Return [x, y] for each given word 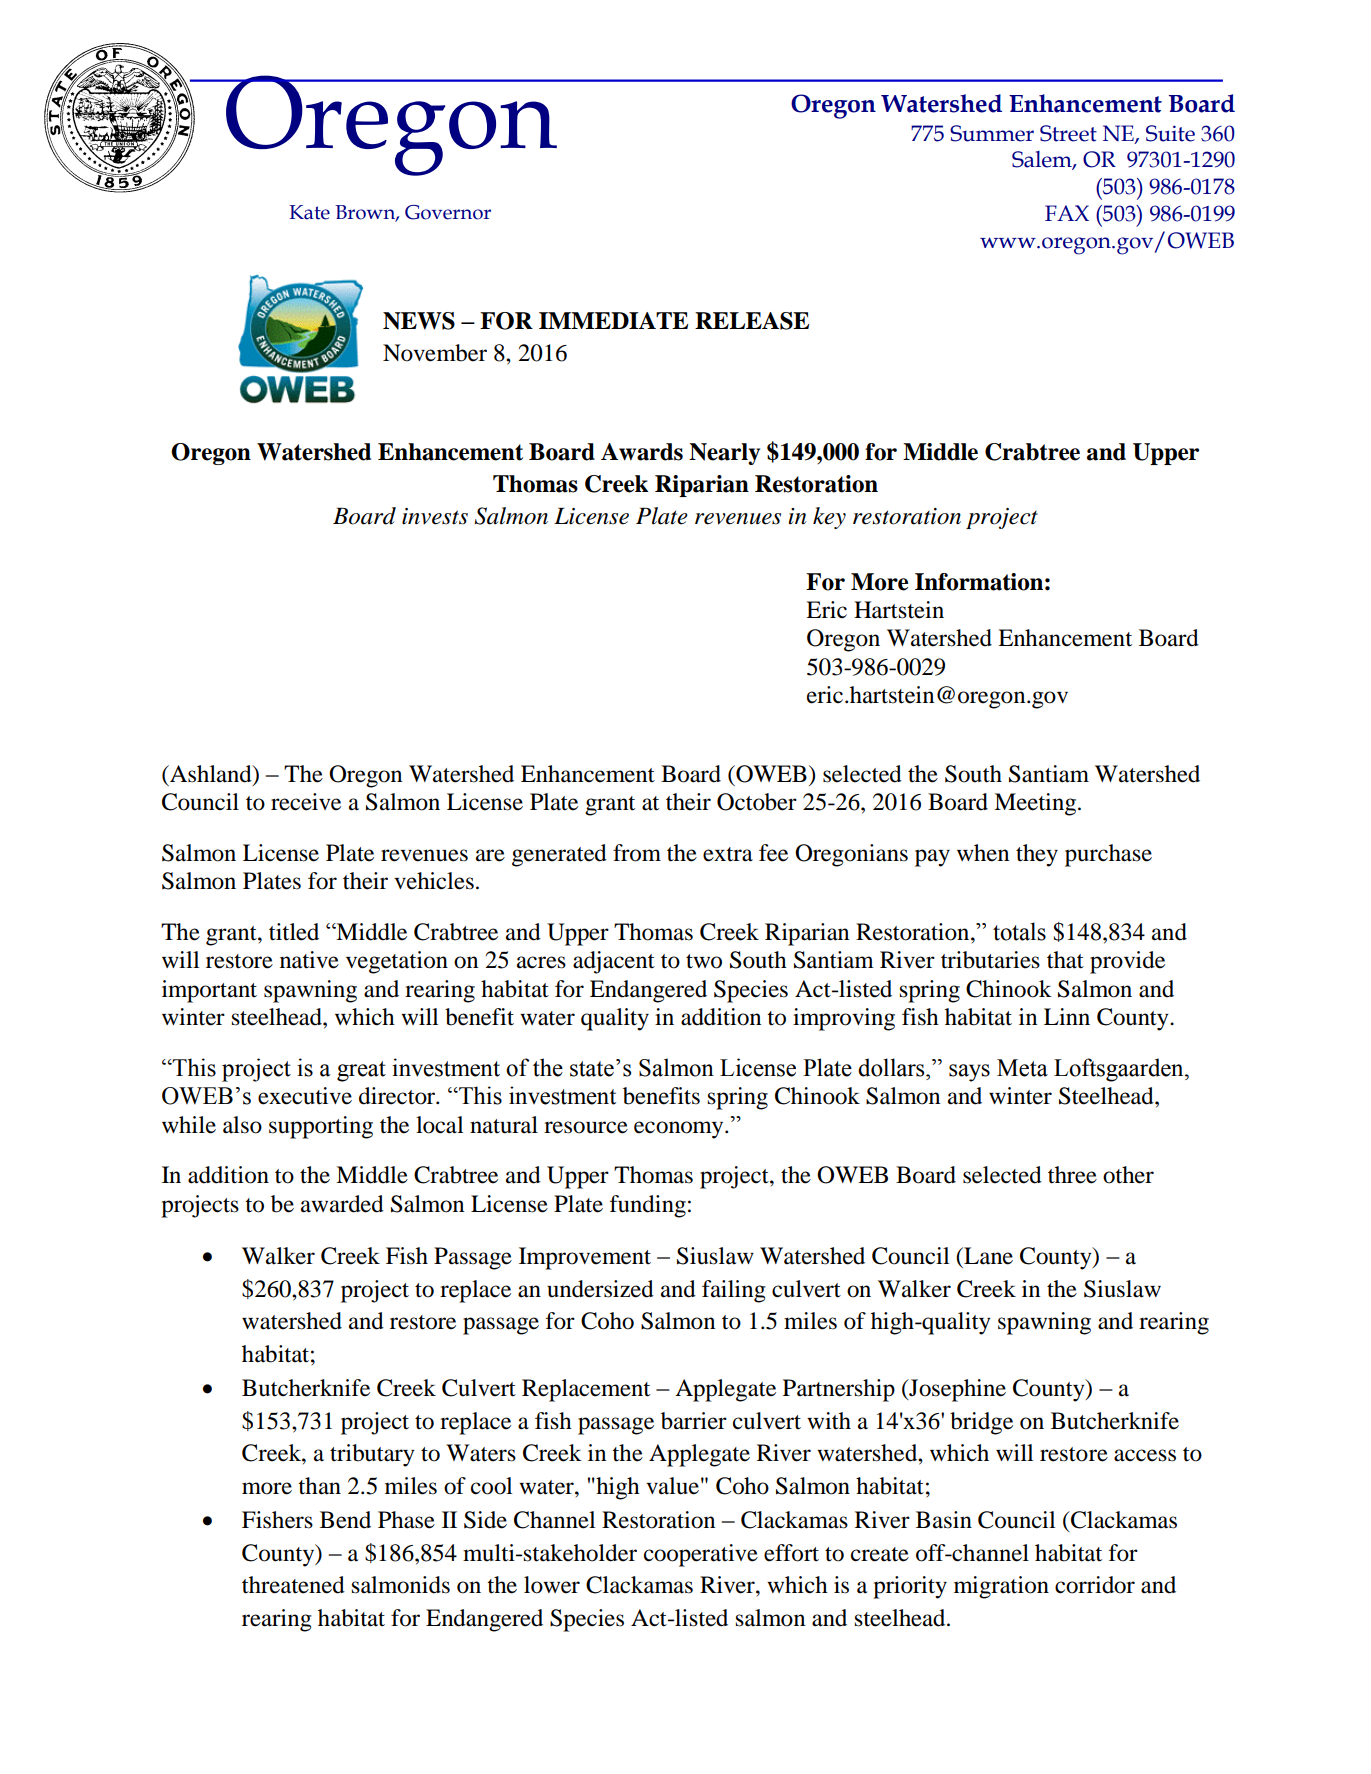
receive [306, 802]
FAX [1067, 213]
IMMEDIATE [613, 320]
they [1037, 855]
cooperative [701, 1555]
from [637, 853]
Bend [345, 1520]
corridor [1095, 1585]
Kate [309, 212]
